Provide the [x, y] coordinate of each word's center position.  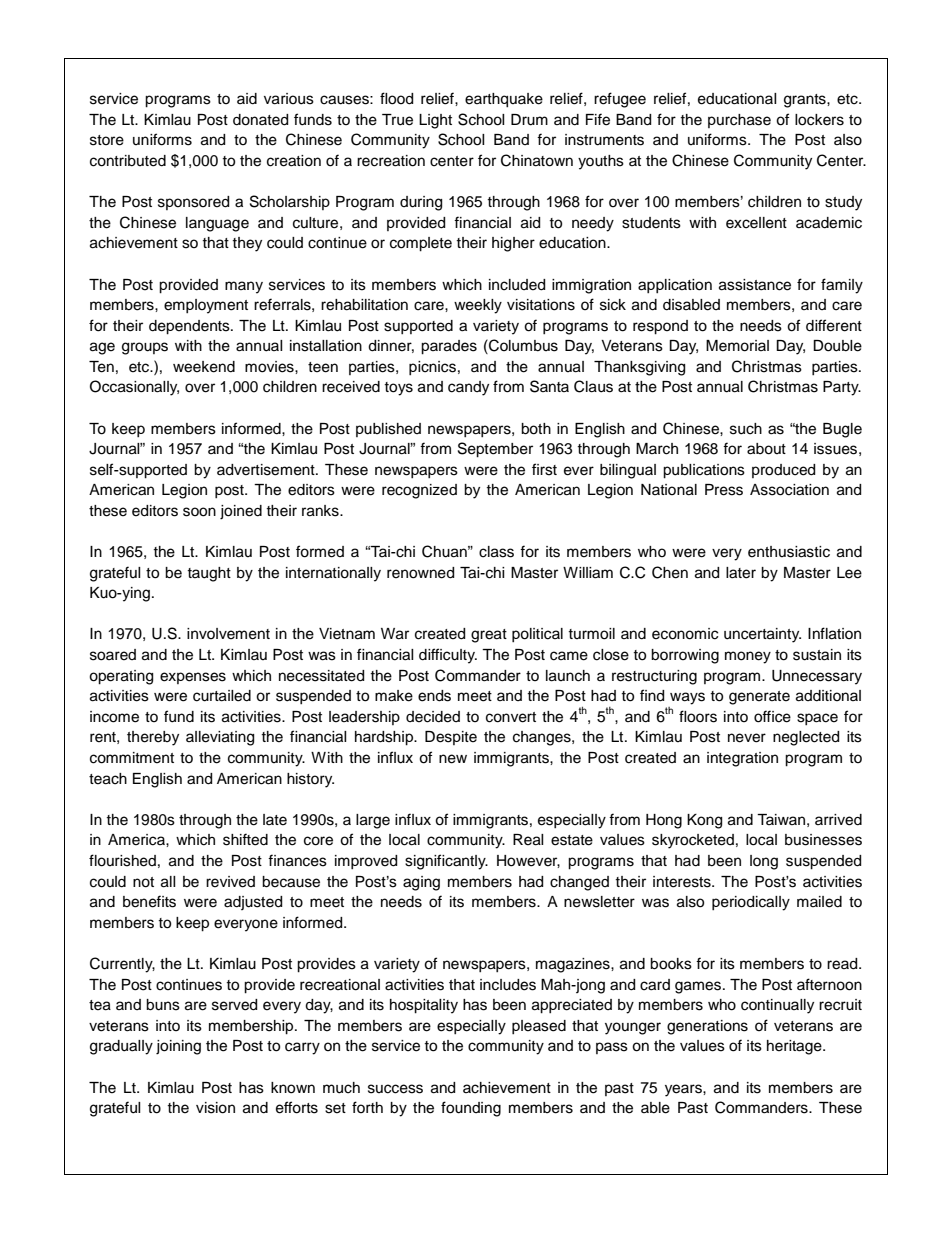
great [489, 636]
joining [178, 1047]
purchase [739, 121]
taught [209, 574]
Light [435, 121]
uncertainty [762, 635]
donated [260, 120]
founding [471, 1109]
